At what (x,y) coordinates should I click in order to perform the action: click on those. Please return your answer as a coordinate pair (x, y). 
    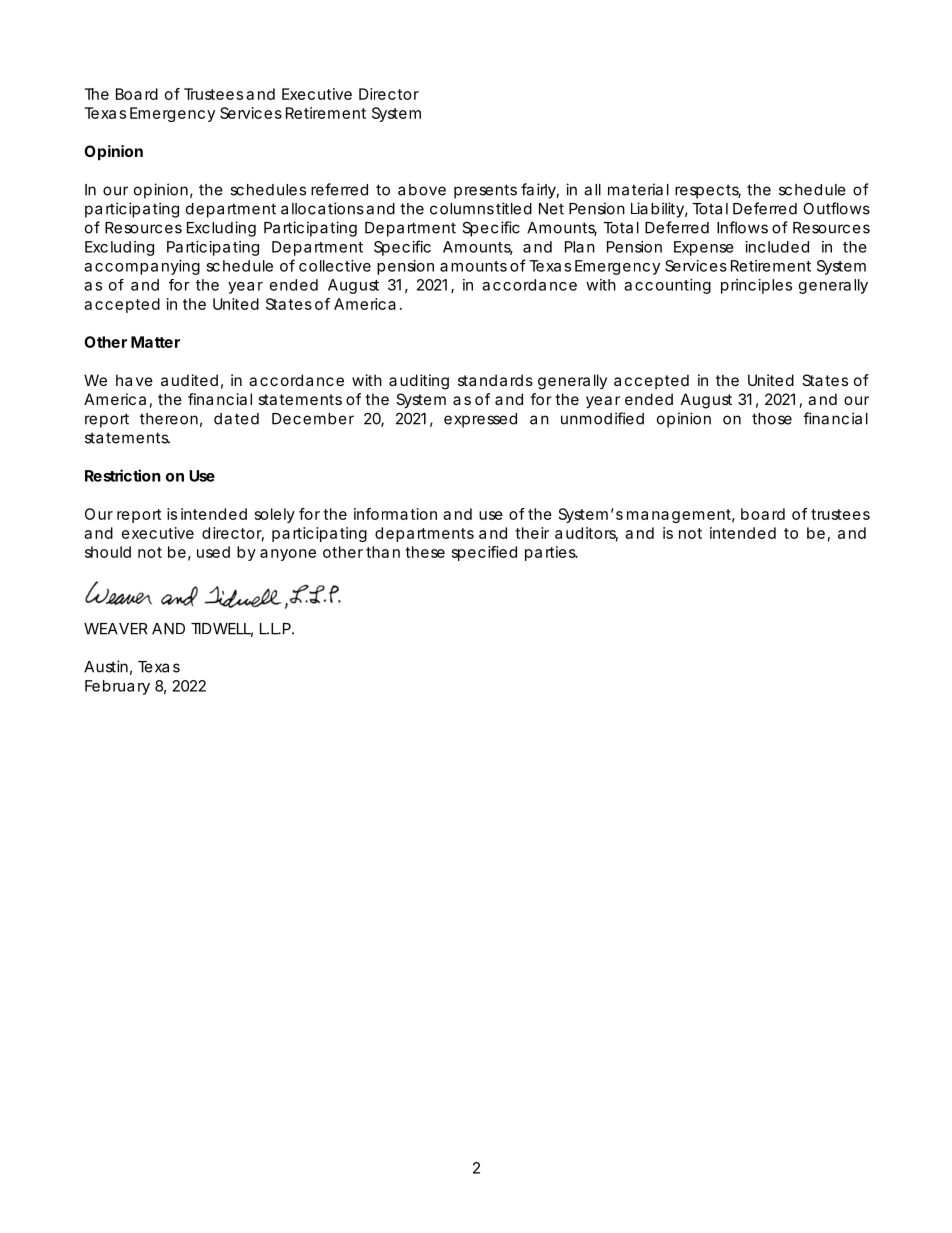
    Looking at the image, I should click on (772, 419).
